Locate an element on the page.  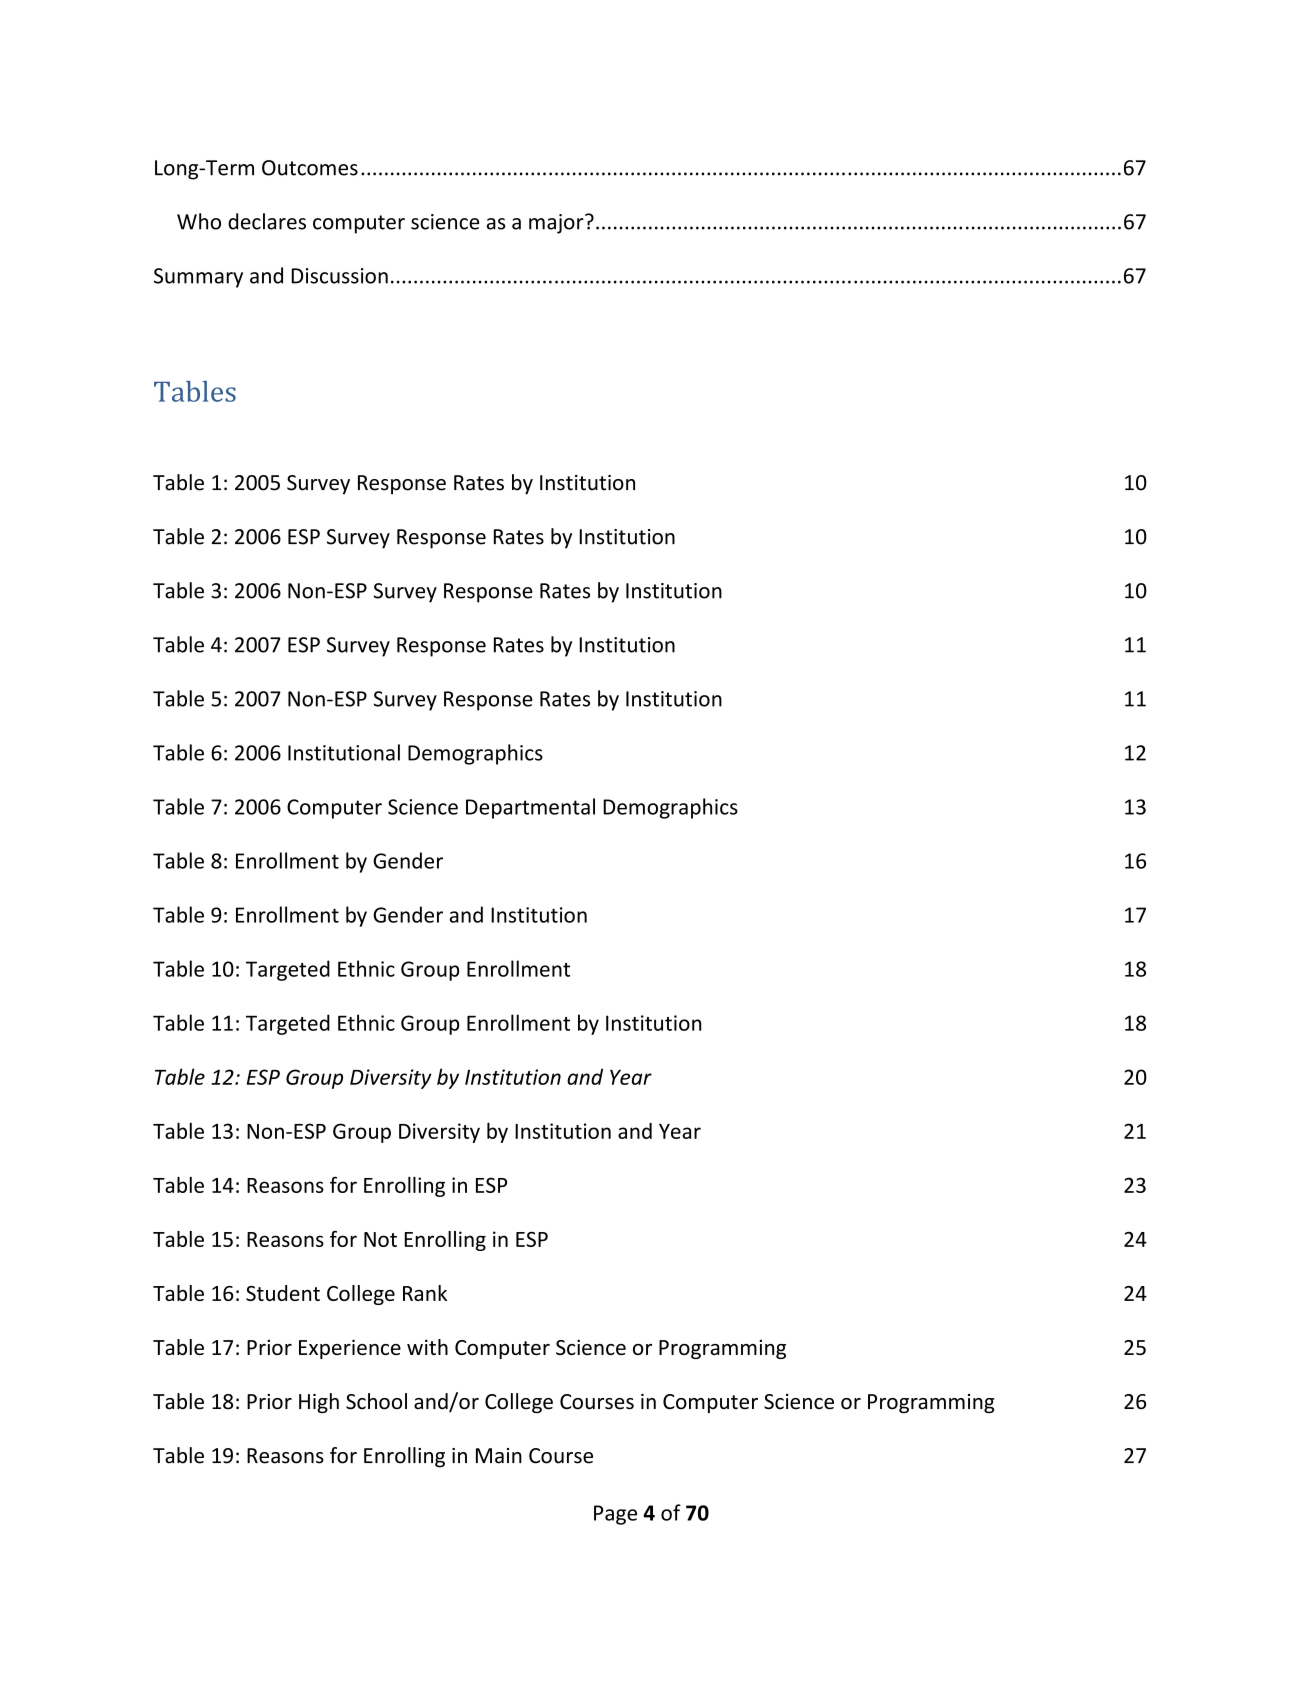
Summary is located at coordinates (198, 278).
